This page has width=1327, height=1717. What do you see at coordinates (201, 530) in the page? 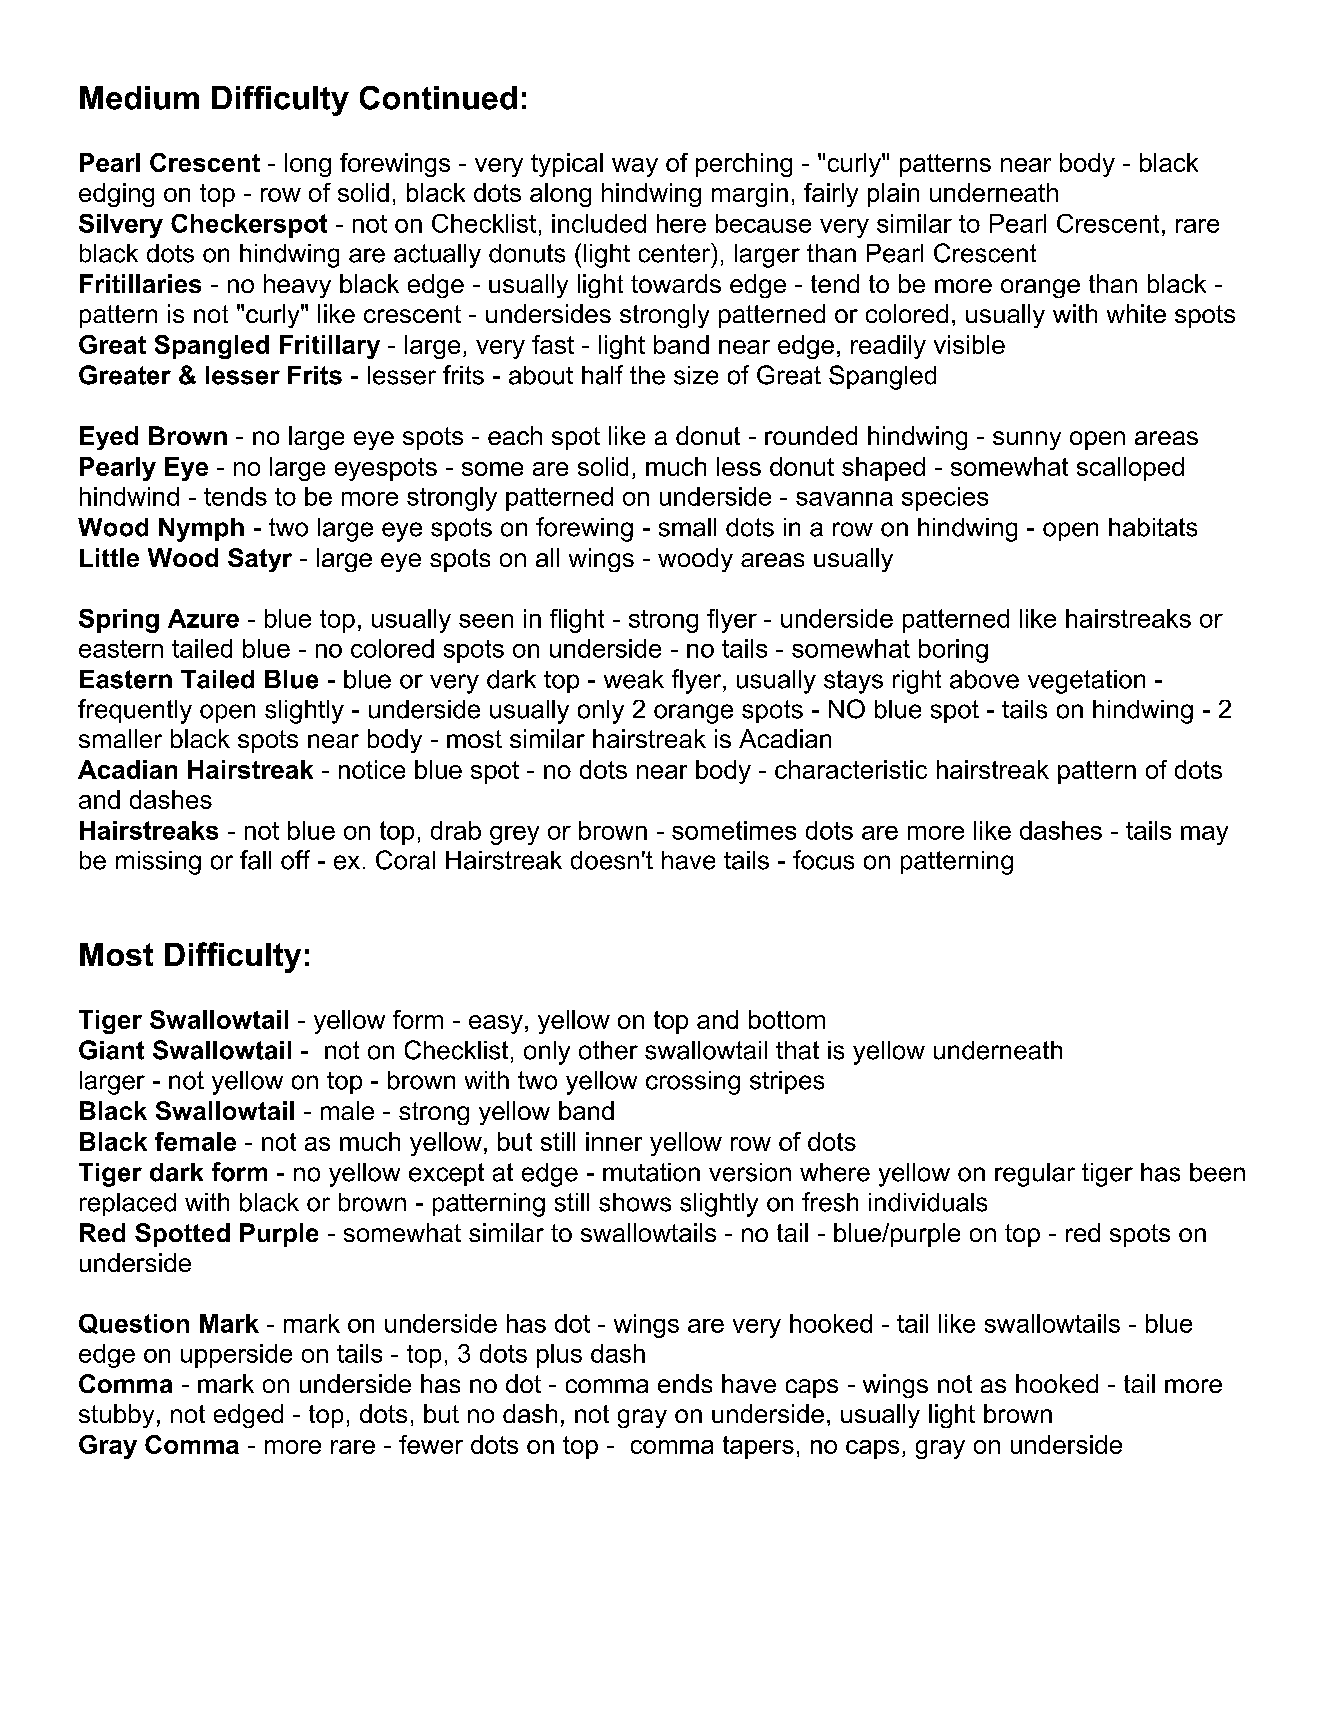
I see `Nymph` at bounding box center [201, 530].
